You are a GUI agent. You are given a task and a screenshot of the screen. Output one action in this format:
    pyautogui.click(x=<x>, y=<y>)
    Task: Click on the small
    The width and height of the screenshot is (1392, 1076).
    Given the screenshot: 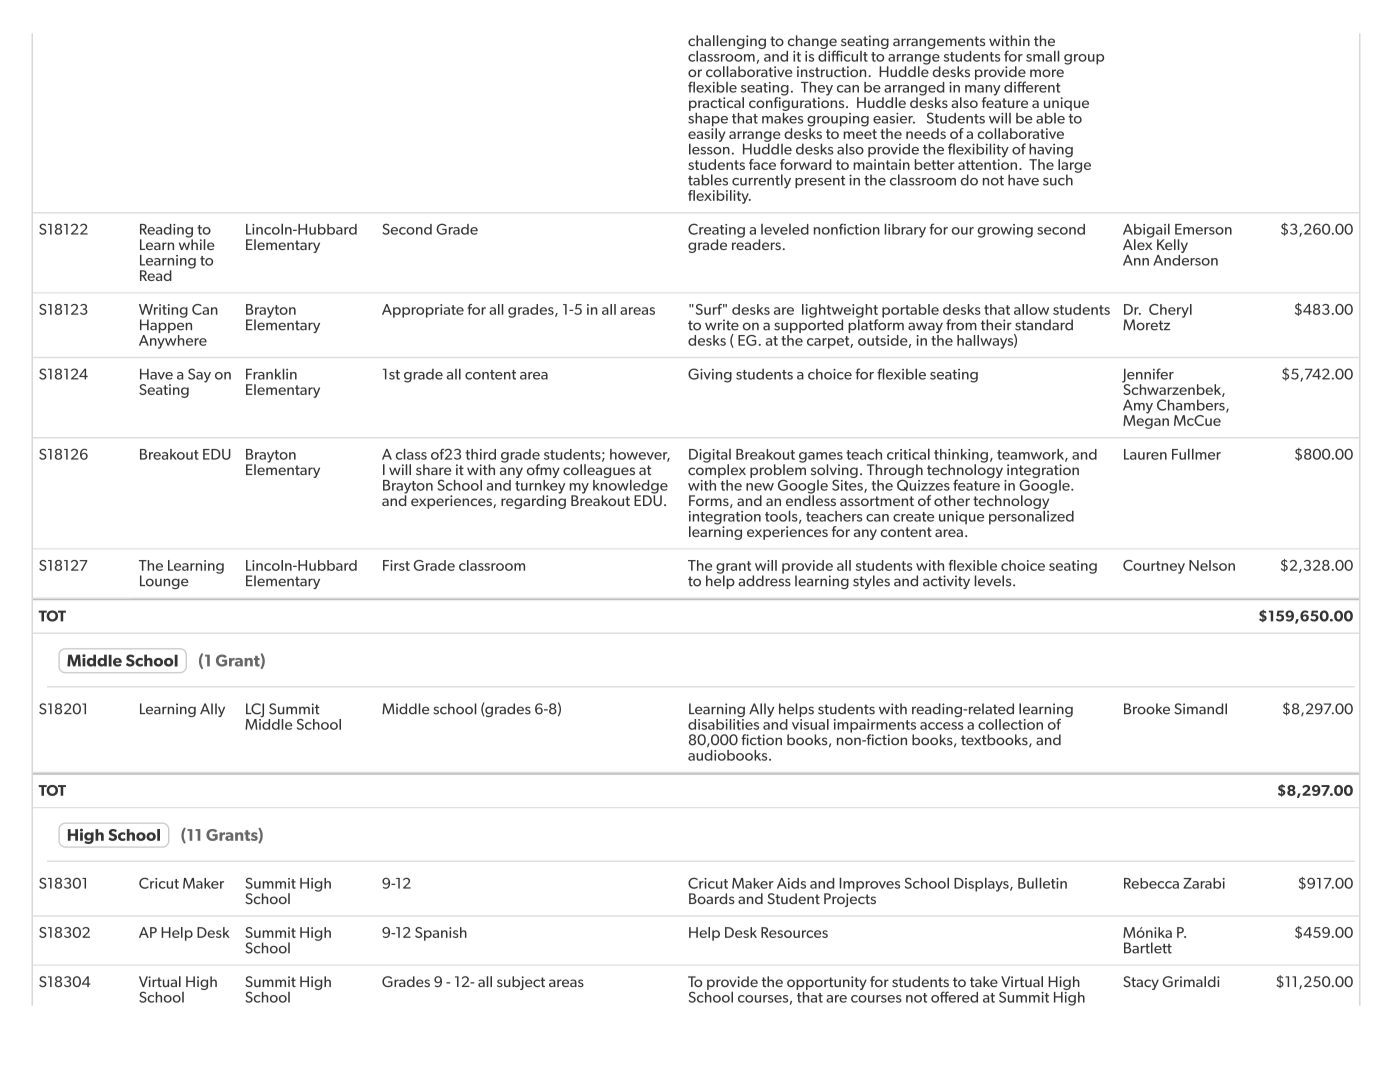 What is the action you would take?
    pyautogui.click(x=1043, y=56)
